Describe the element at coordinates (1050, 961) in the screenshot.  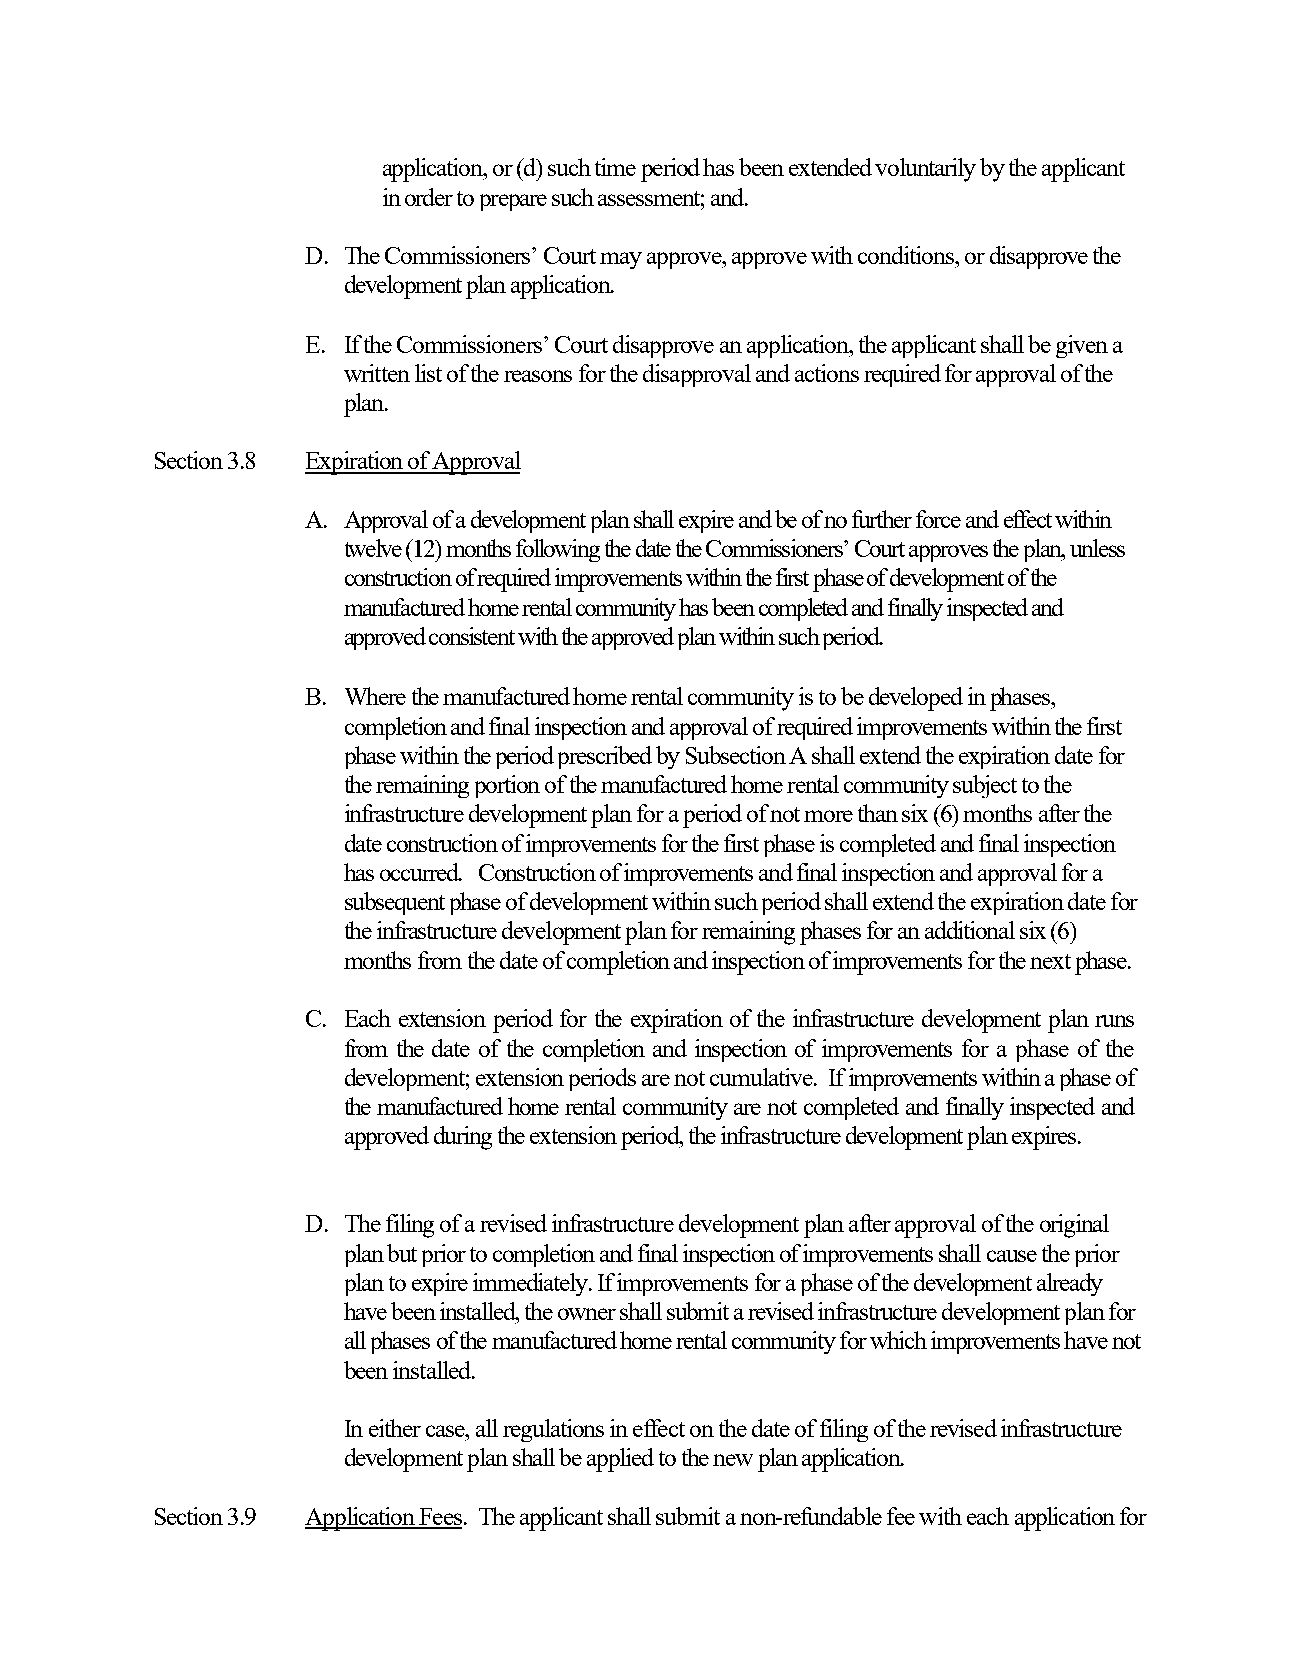
I see `next` at that location.
